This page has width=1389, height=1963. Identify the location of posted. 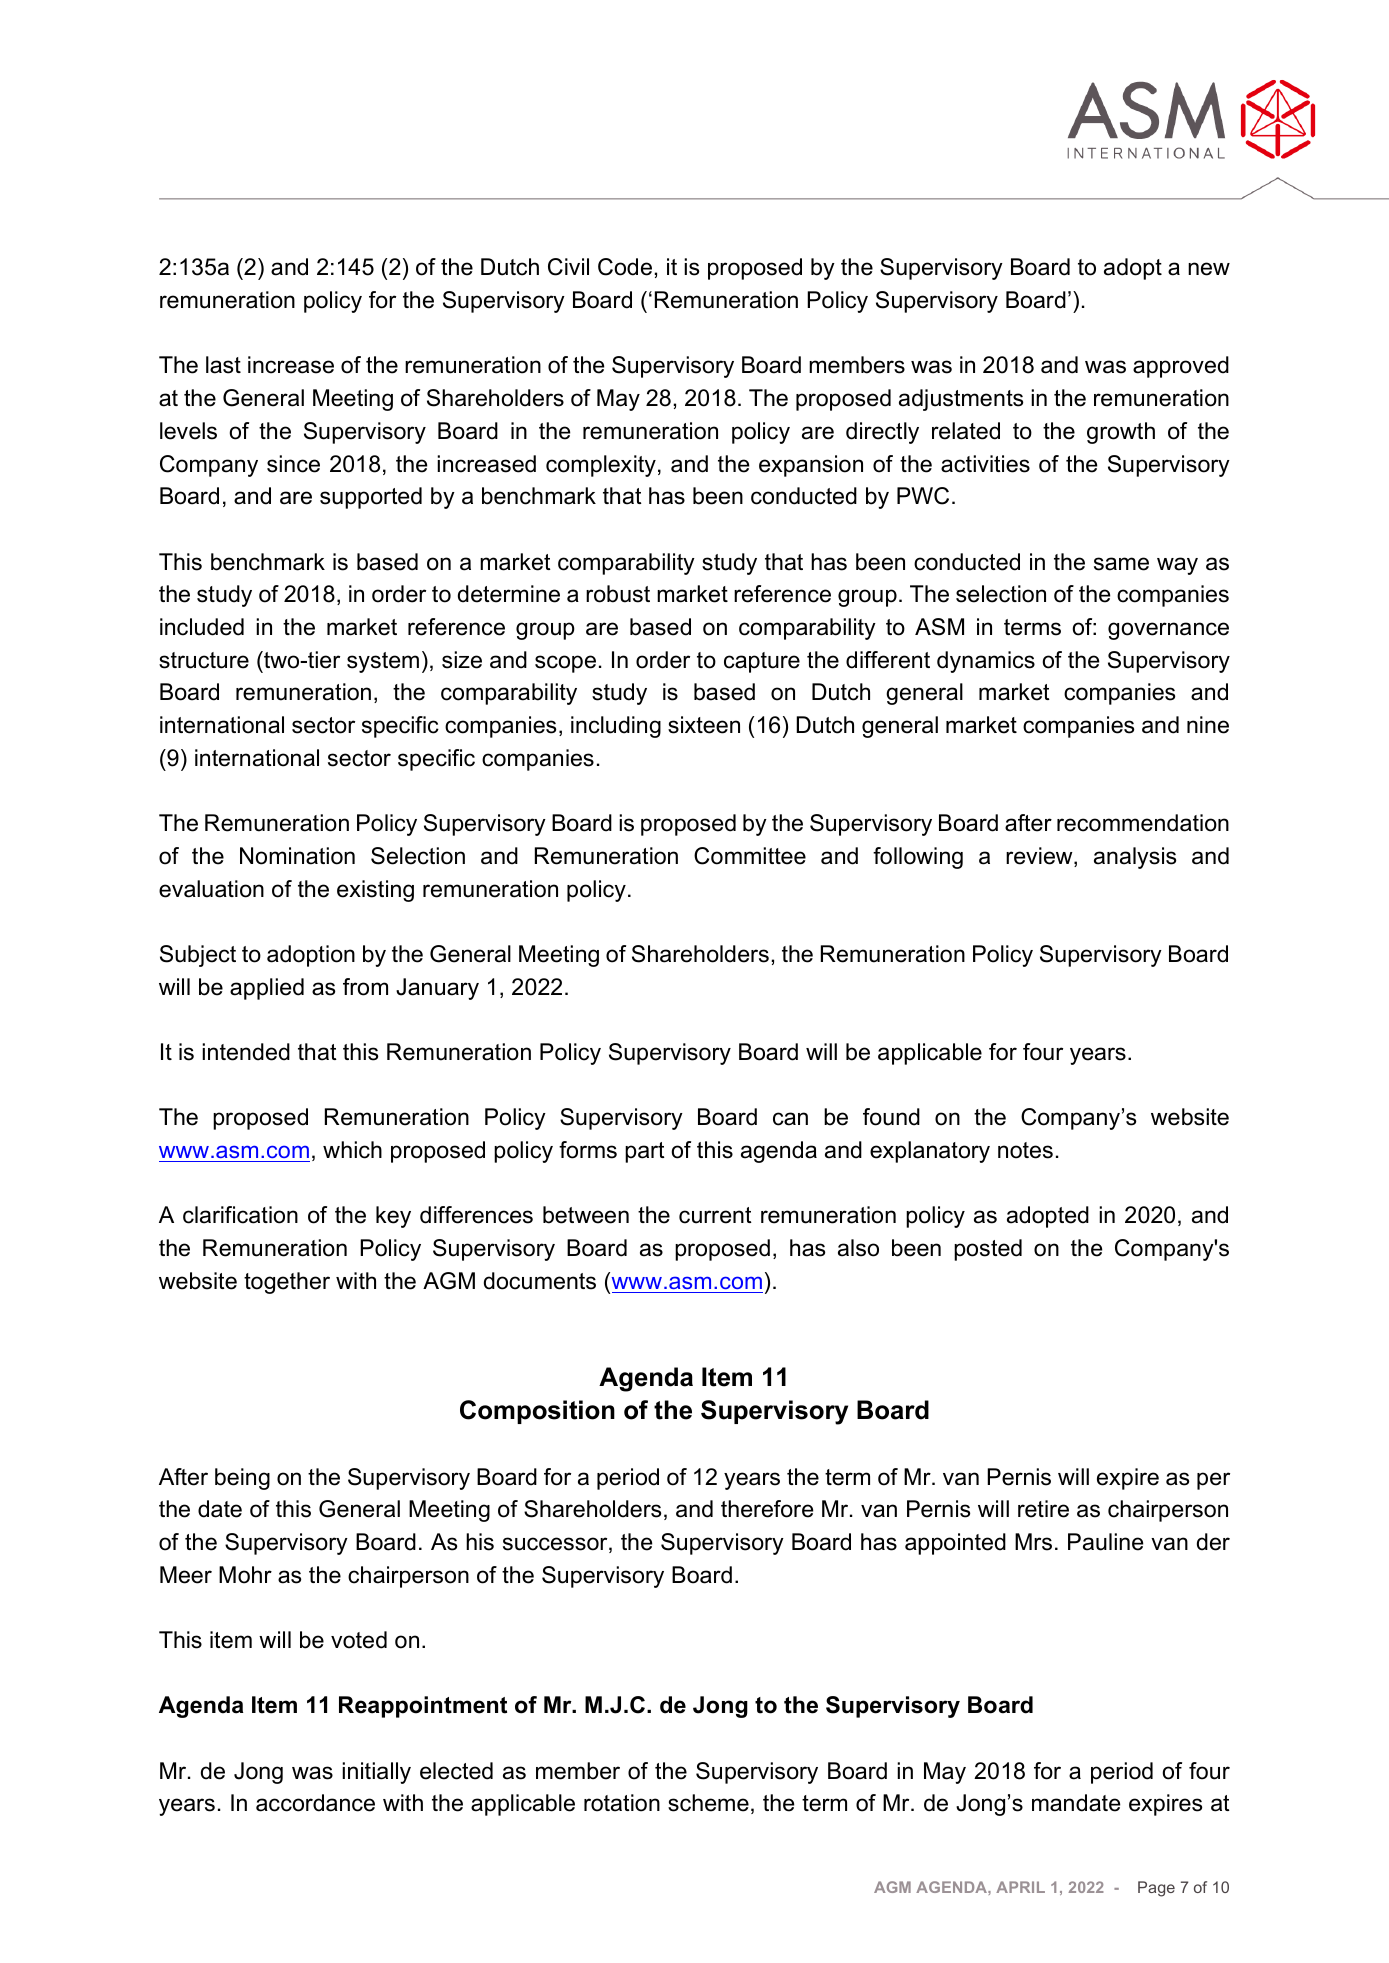
(988, 1250).
